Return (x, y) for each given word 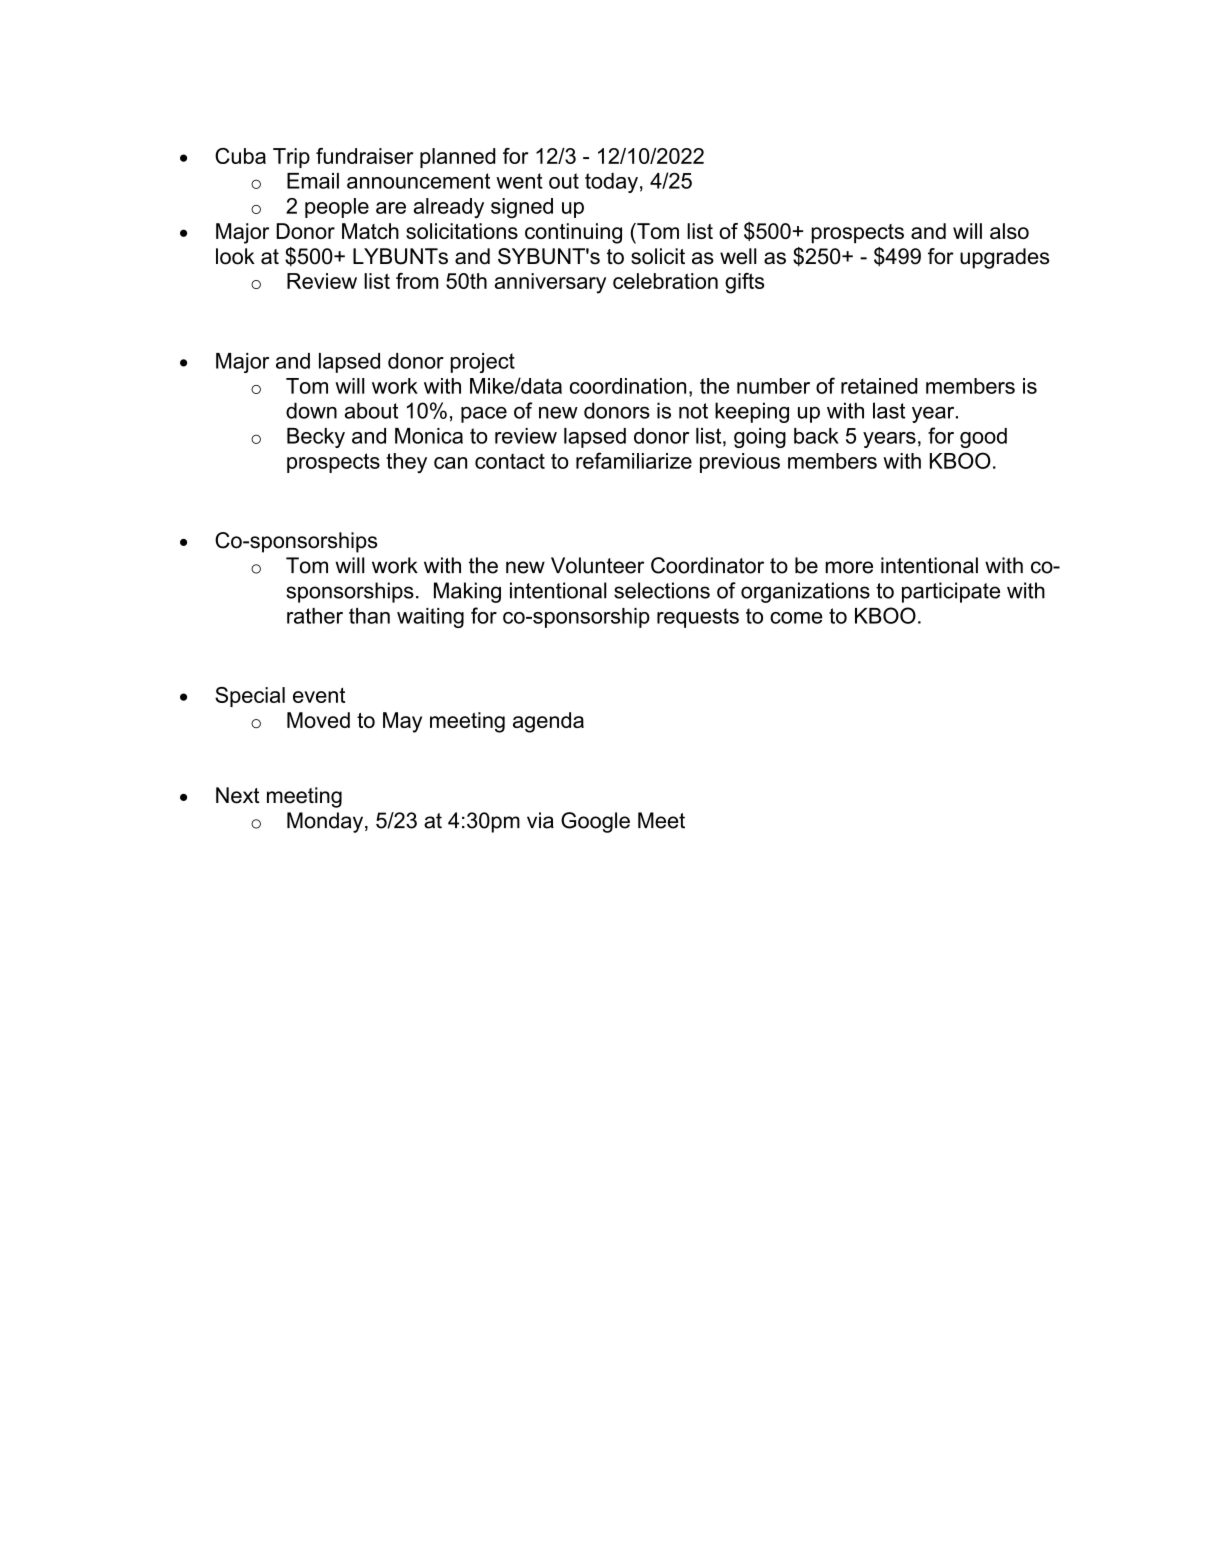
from (417, 281)
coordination (628, 386)
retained (879, 386)
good (983, 438)
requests (698, 618)
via (540, 820)
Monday (326, 822)
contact (510, 461)
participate (951, 592)
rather (315, 616)
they (406, 463)
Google (595, 822)
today (611, 183)
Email (313, 181)
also (1009, 231)
